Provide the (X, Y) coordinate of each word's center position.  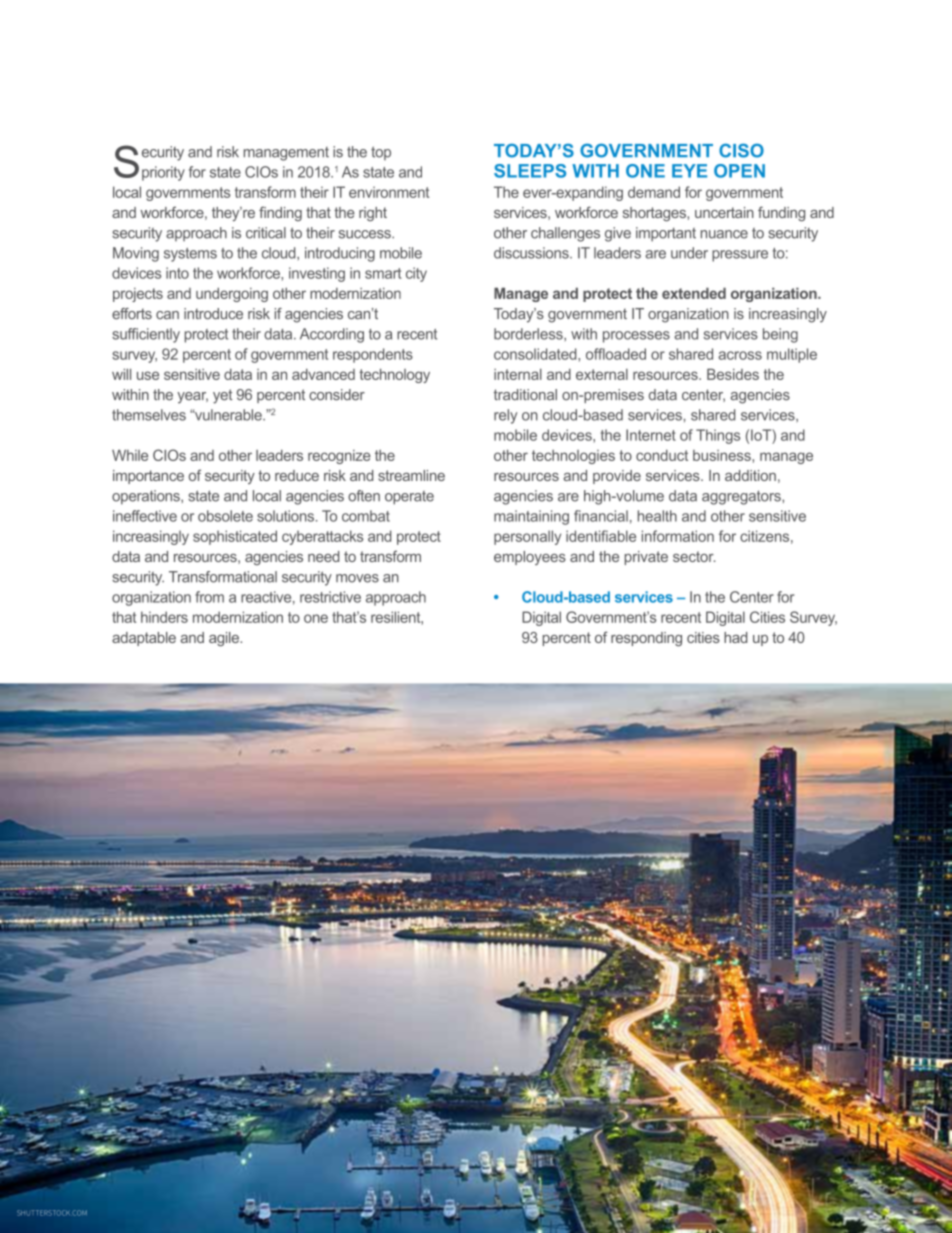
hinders (164, 617)
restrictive (330, 597)
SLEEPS (530, 171)
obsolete (225, 516)
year (192, 398)
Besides (733, 374)
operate (409, 498)
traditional (525, 395)
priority (163, 173)
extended (694, 293)
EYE (689, 171)
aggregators (742, 497)
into (177, 273)
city (416, 274)
